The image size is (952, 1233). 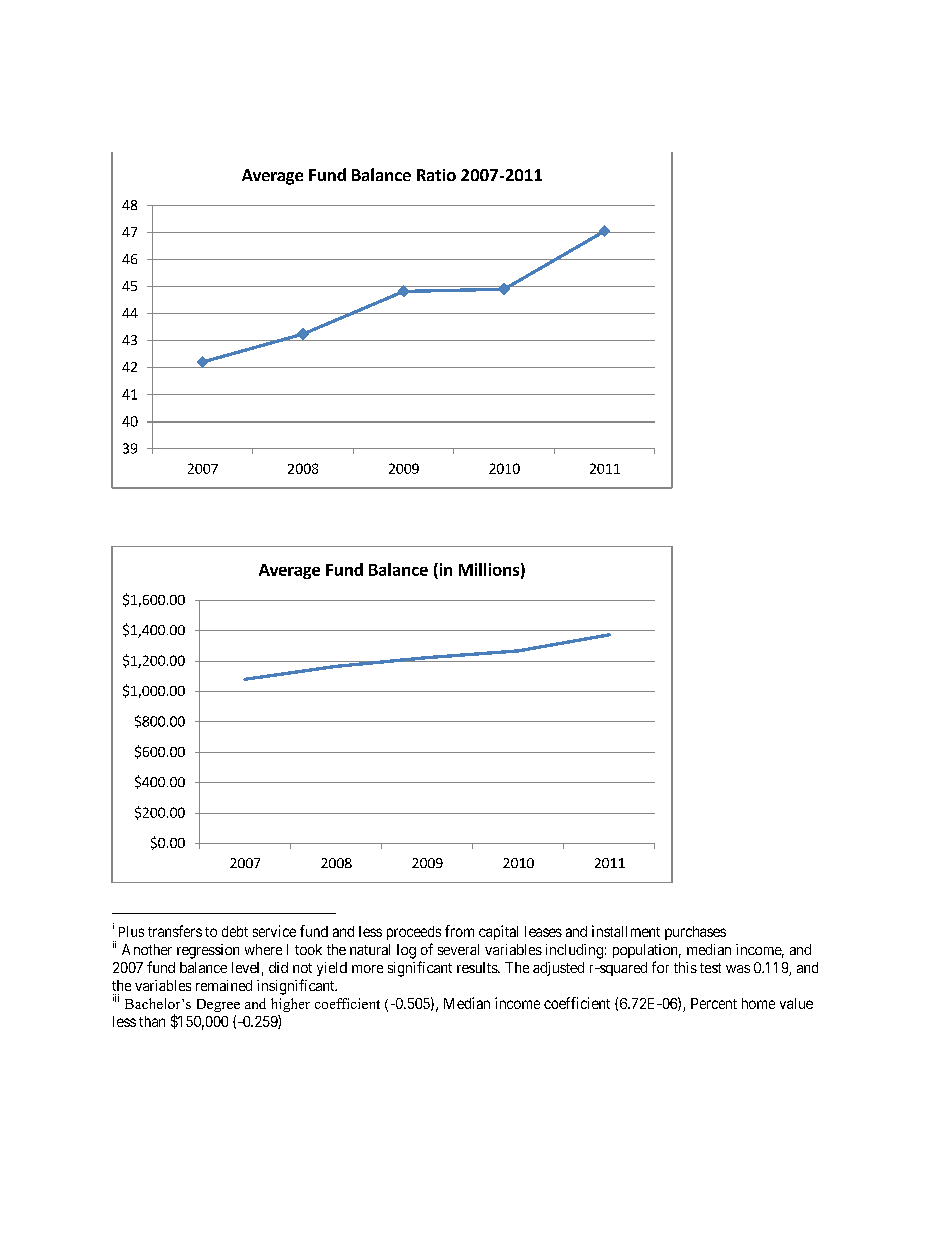 What do you see at coordinates (235, 931) in the image?
I see `debt` at bounding box center [235, 931].
